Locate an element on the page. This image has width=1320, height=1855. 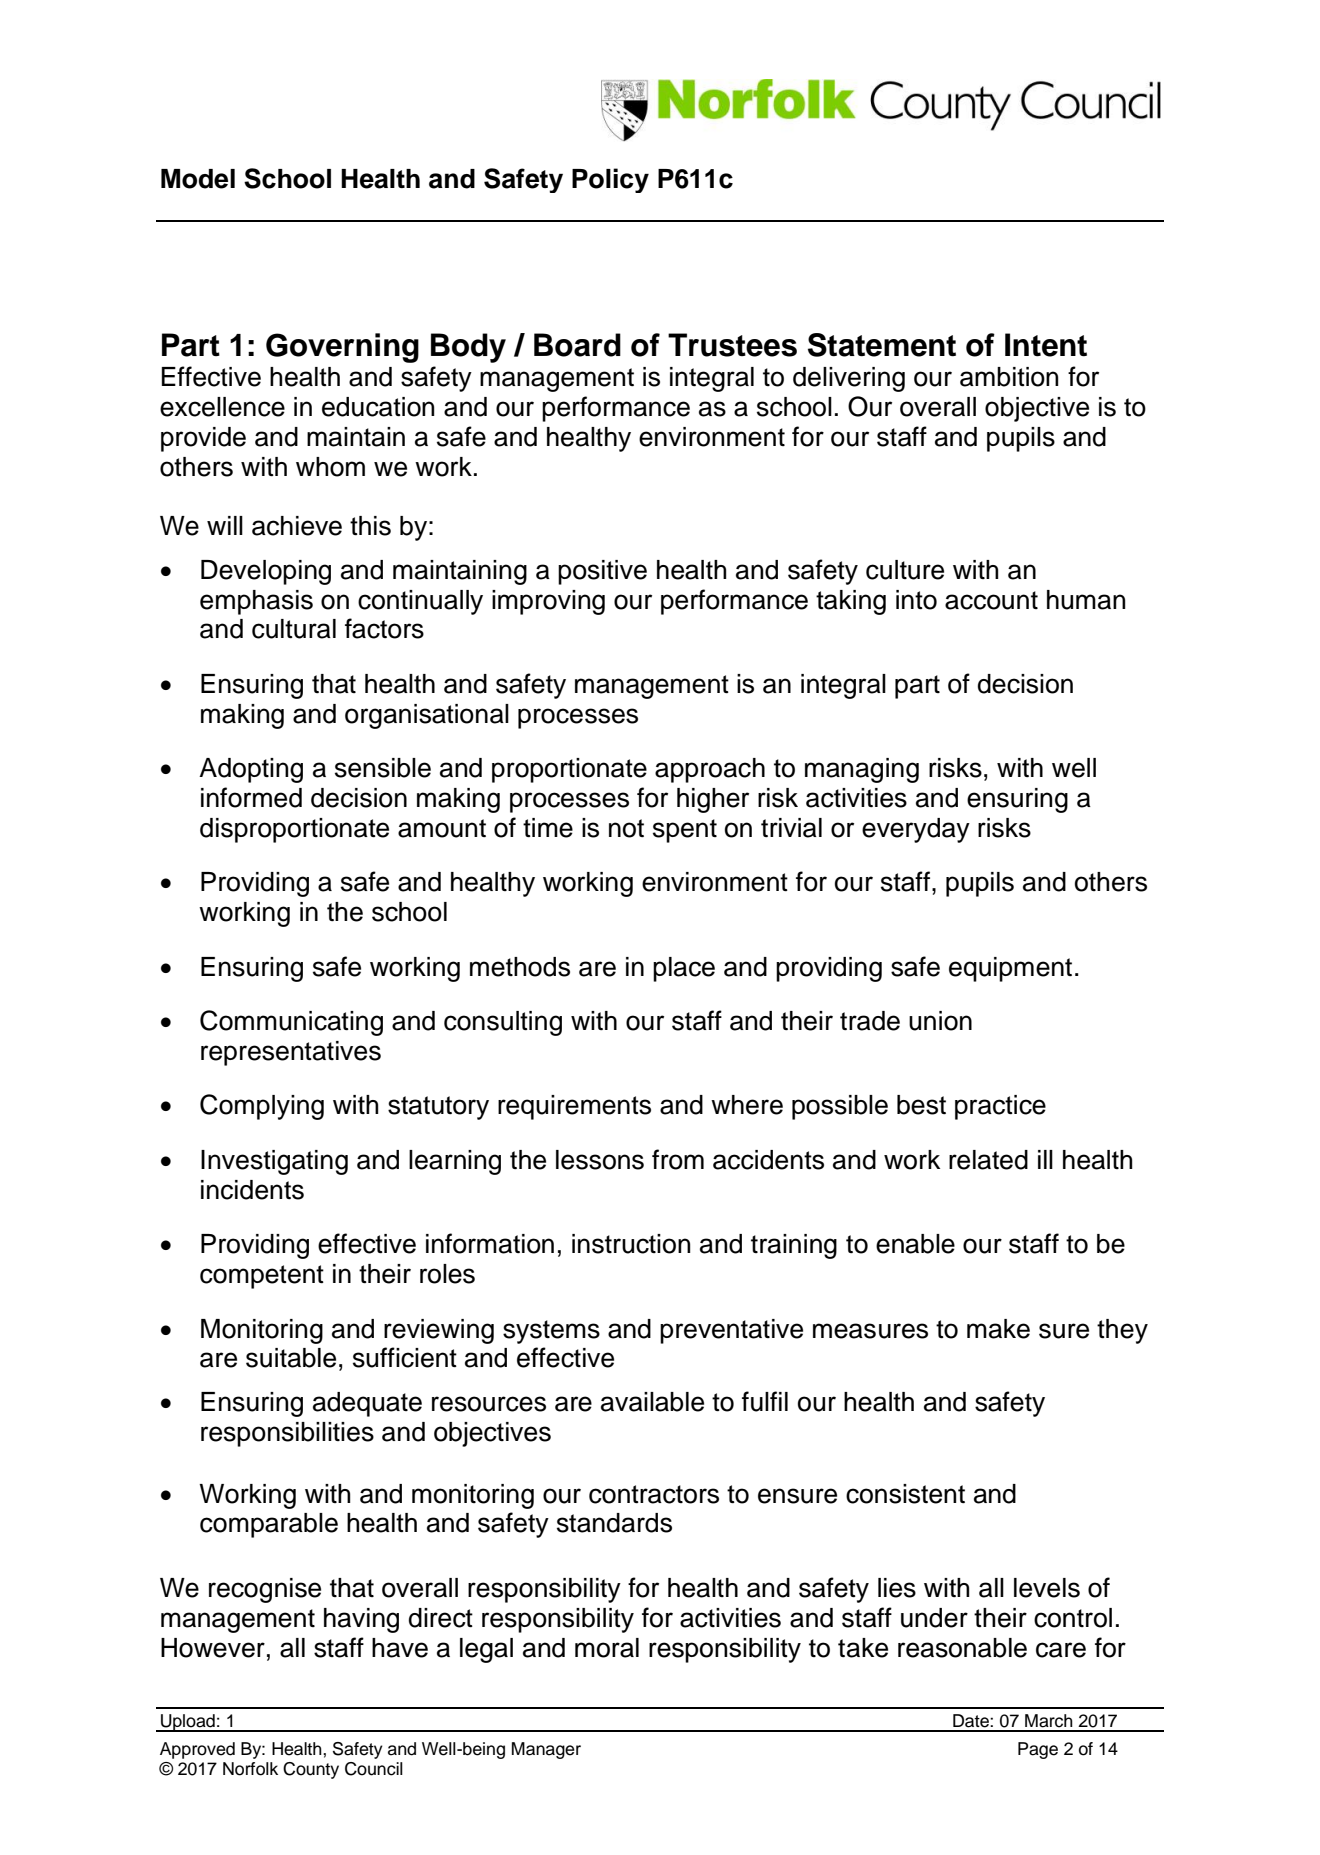
Adopting is located at coordinates (251, 770).
